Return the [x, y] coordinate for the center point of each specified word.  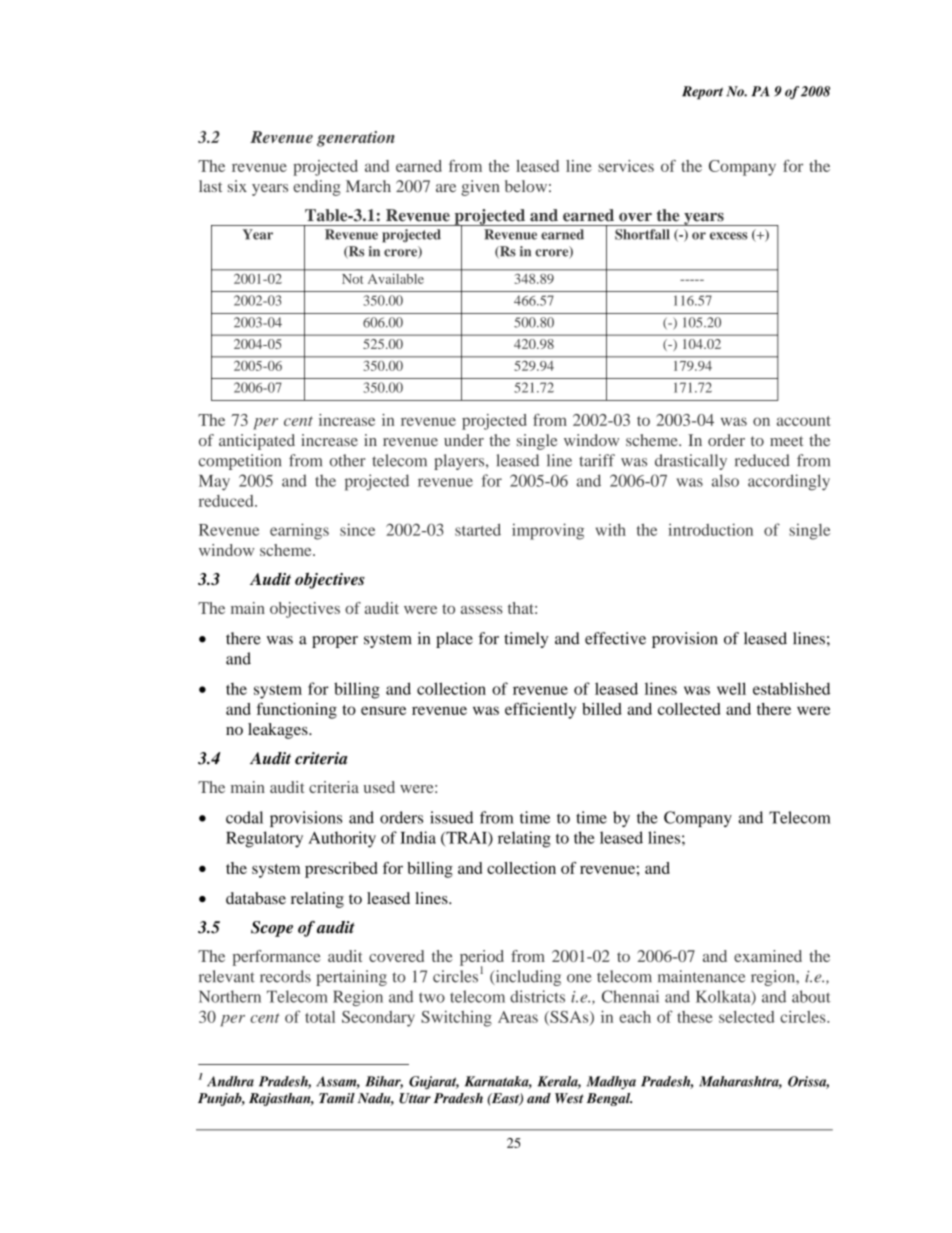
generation [356, 139]
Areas [518, 1017]
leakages [279, 731]
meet [786, 441]
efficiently [540, 710]
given [480, 188]
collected [689, 709]
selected [747, 1017]
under [464, 440]
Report [702, 93]
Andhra [230, 1081]
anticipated [257, 442]
